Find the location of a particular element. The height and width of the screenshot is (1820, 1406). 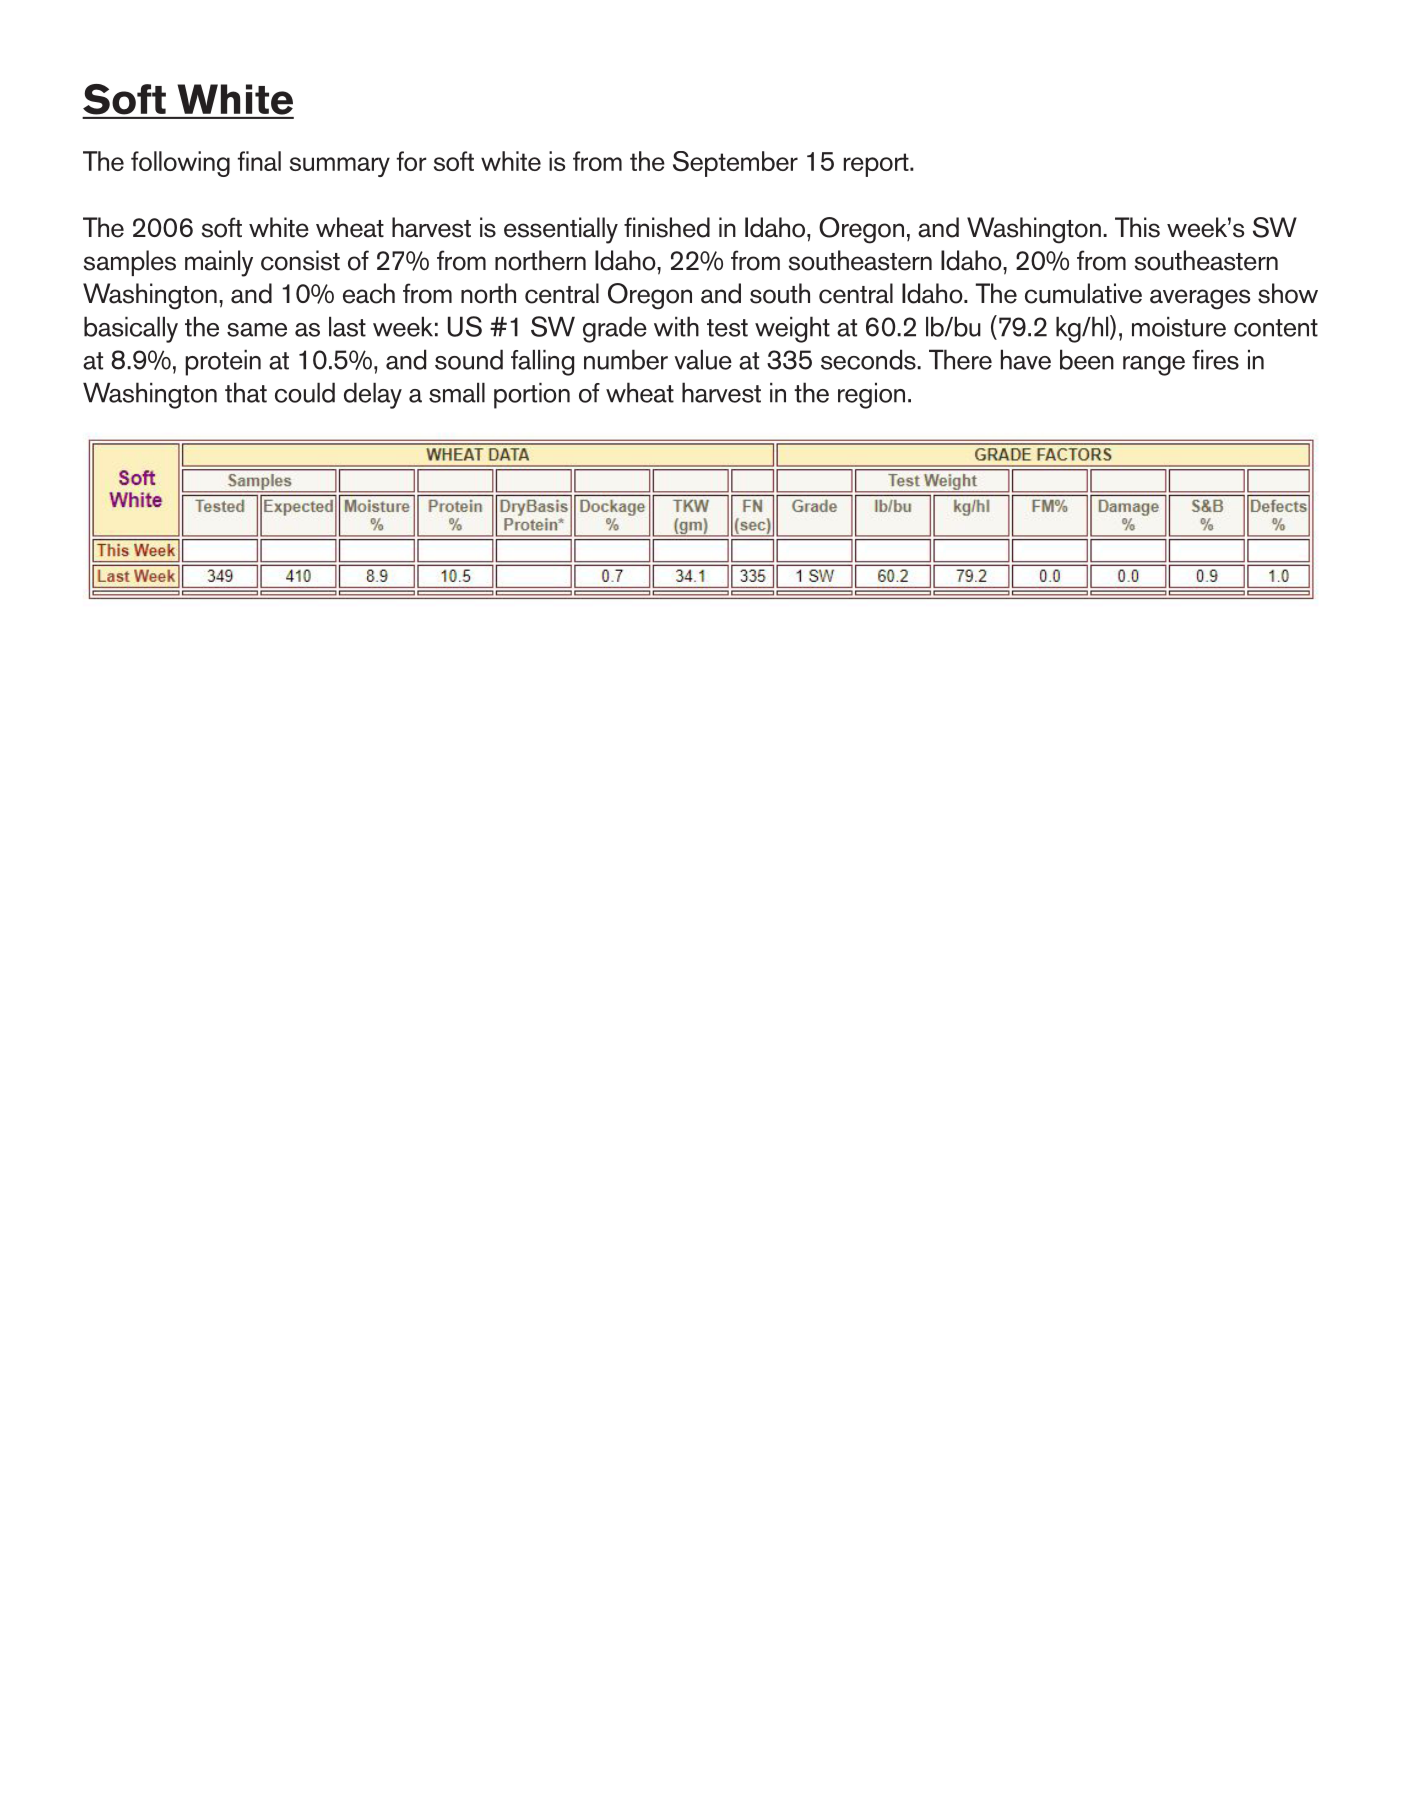

region is located at coordinates (871, 396).
